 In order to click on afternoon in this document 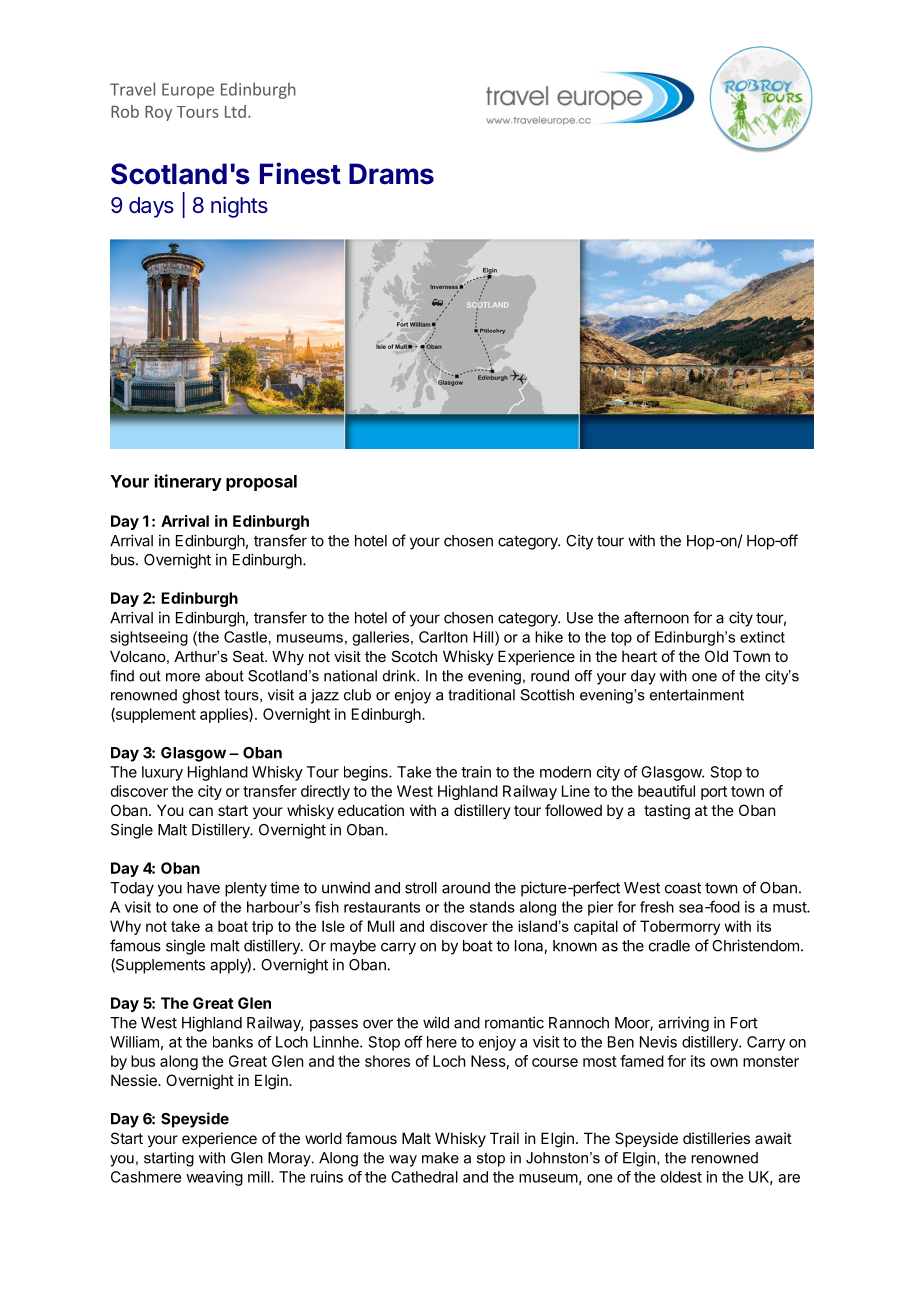, I will do `click(656, 617)`.
